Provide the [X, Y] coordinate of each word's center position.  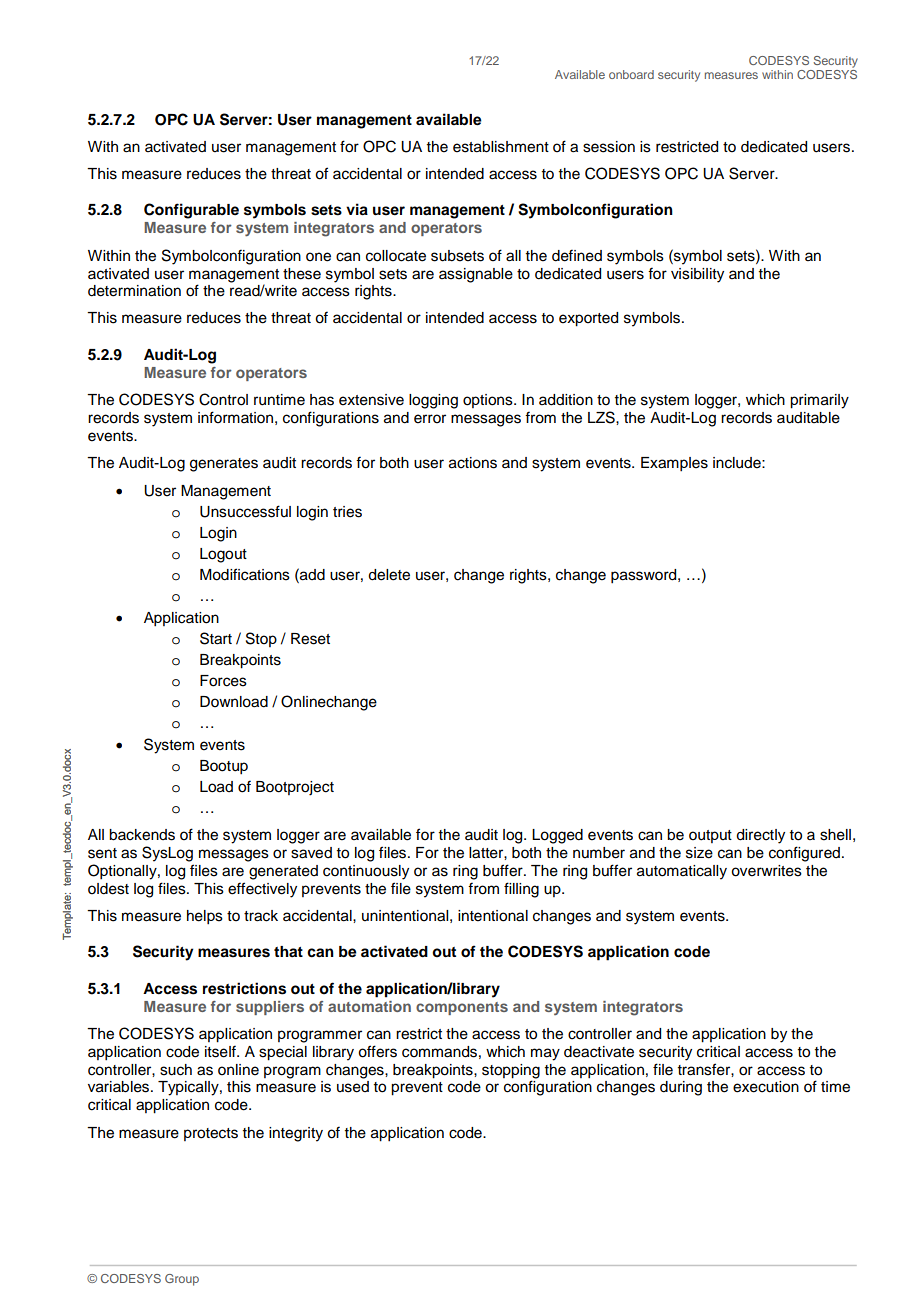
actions [473, 463]
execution [766, 1087]
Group [182, 1280]
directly [760, 836]
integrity [296, 1134]
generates [224, 465]
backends [142, 835]
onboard [631, 74]
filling [521, 890]
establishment [501, 147]
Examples [674, 464]
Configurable [191, 211]
